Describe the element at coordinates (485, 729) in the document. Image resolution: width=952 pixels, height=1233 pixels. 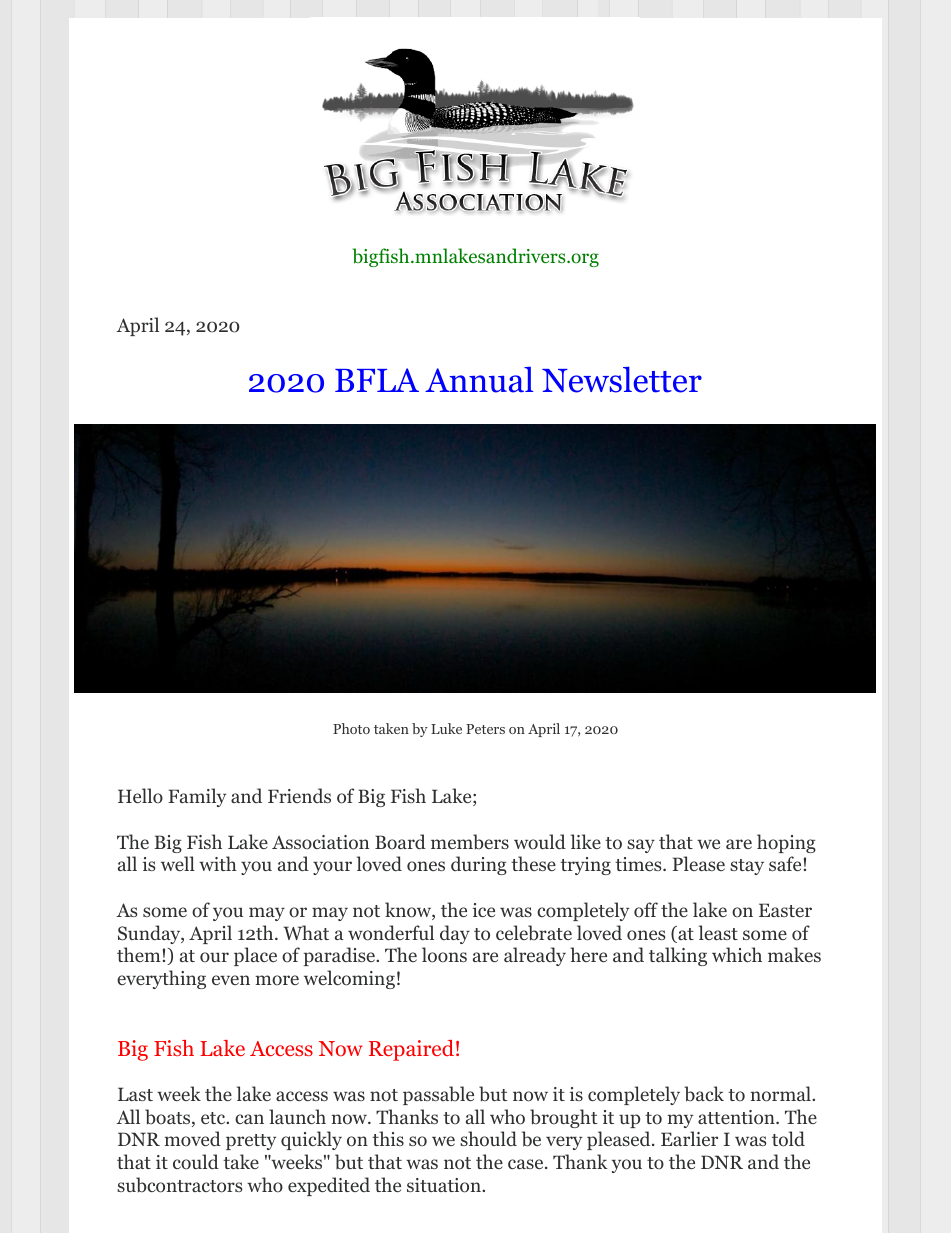
I see `Peters` at that location.
